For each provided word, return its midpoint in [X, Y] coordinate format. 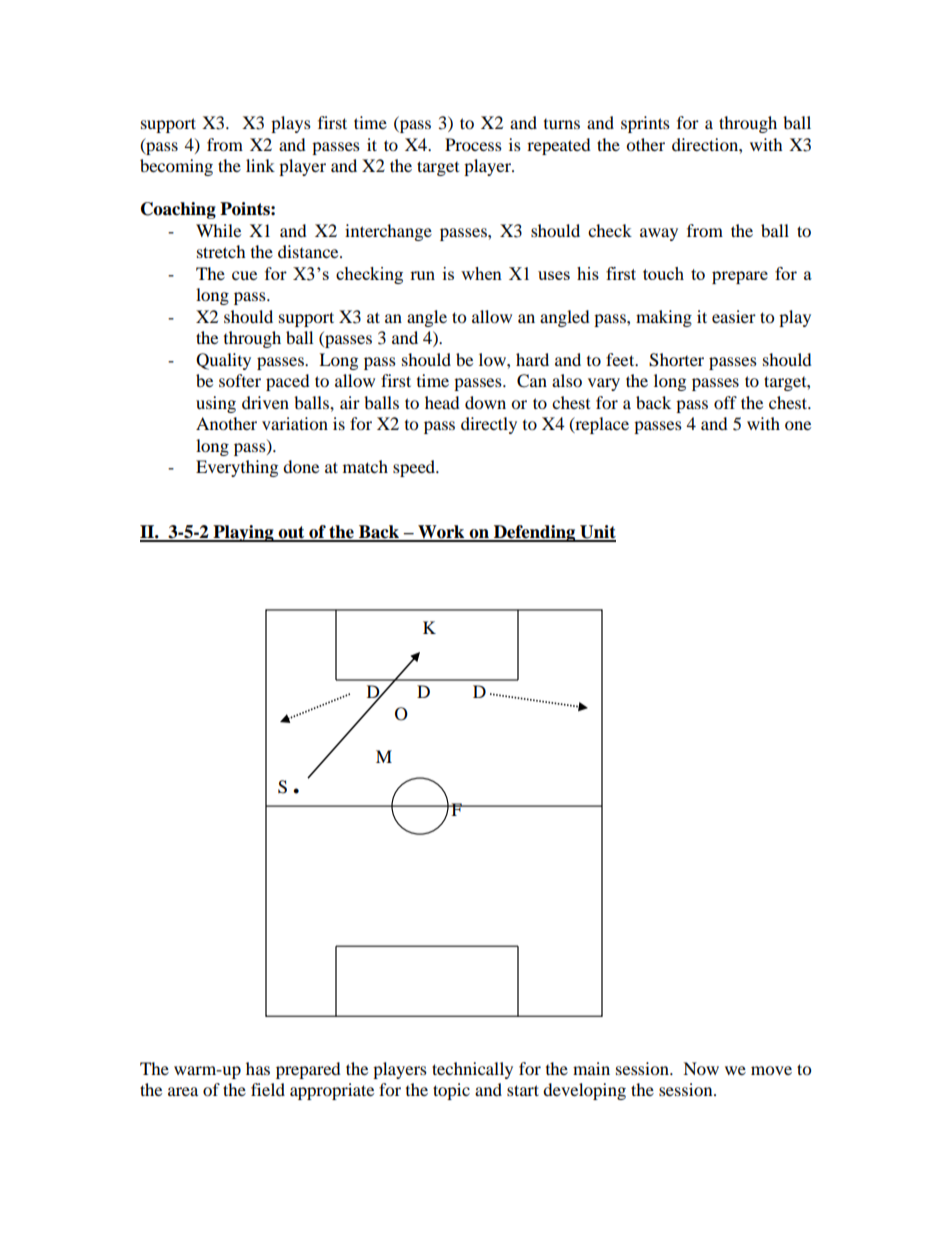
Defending [535, 533]
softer [240, 380]
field [268, 1089]
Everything [237, 468]
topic [451, 1091]
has [258, 1068]
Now [701, 1068]
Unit [597, 533]
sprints [645, 124]
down [485, 402]
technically [472, 1070]
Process [473, 144]
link [260, 165]
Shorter [676, 360]
